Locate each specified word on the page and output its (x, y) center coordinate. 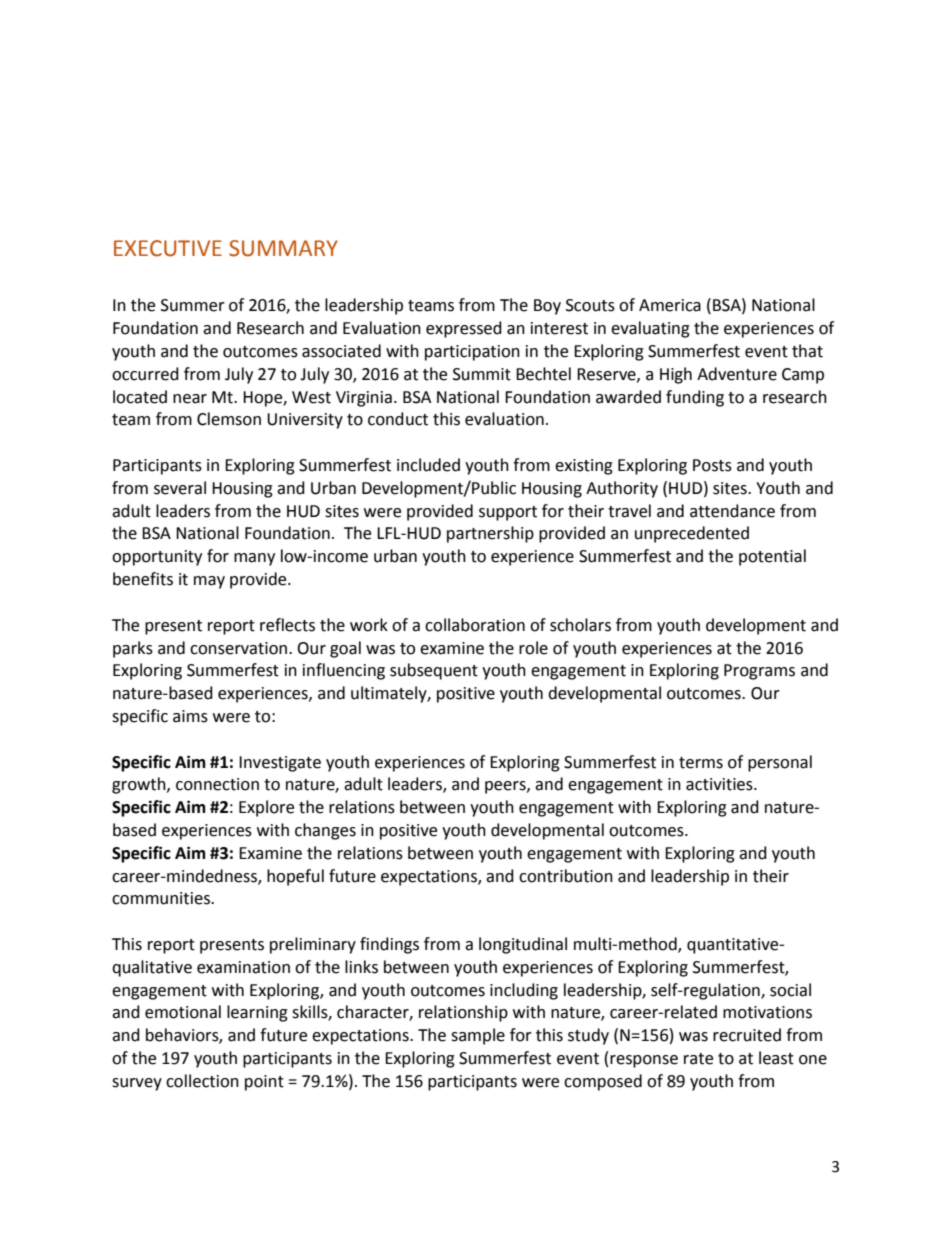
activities (720, 784)
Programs (759, 672)
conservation (240, 648)
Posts (712, 465)
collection (202, 1081)
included (428, 465)
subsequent (434, 671)
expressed (464, 329)
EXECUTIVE (168, 248)
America (670, 305)
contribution (566, 876)
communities (162, 898)
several (180, 488)
